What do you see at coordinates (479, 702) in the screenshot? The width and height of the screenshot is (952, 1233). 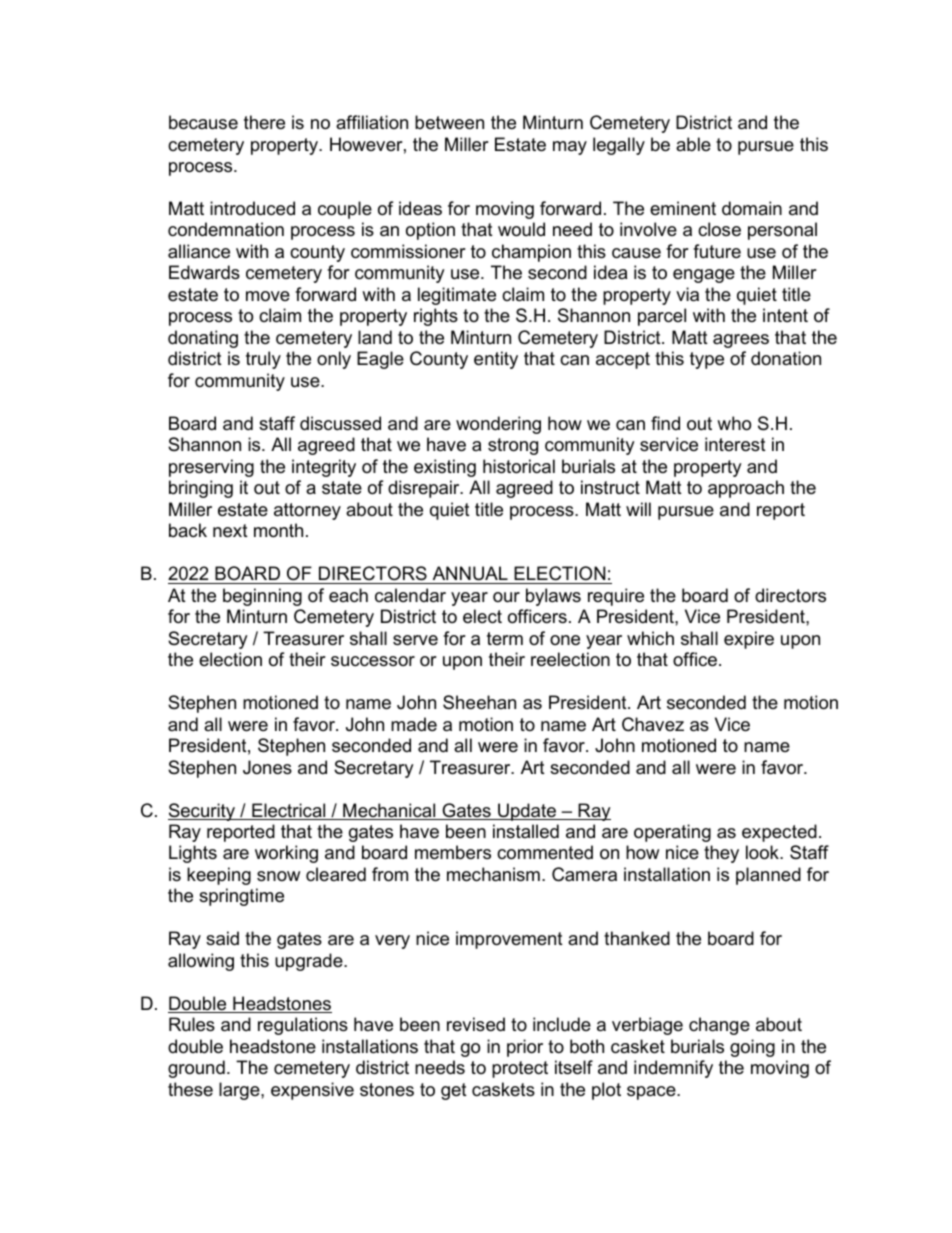 I see `Sheehan` at bounding box center [479, 702].
